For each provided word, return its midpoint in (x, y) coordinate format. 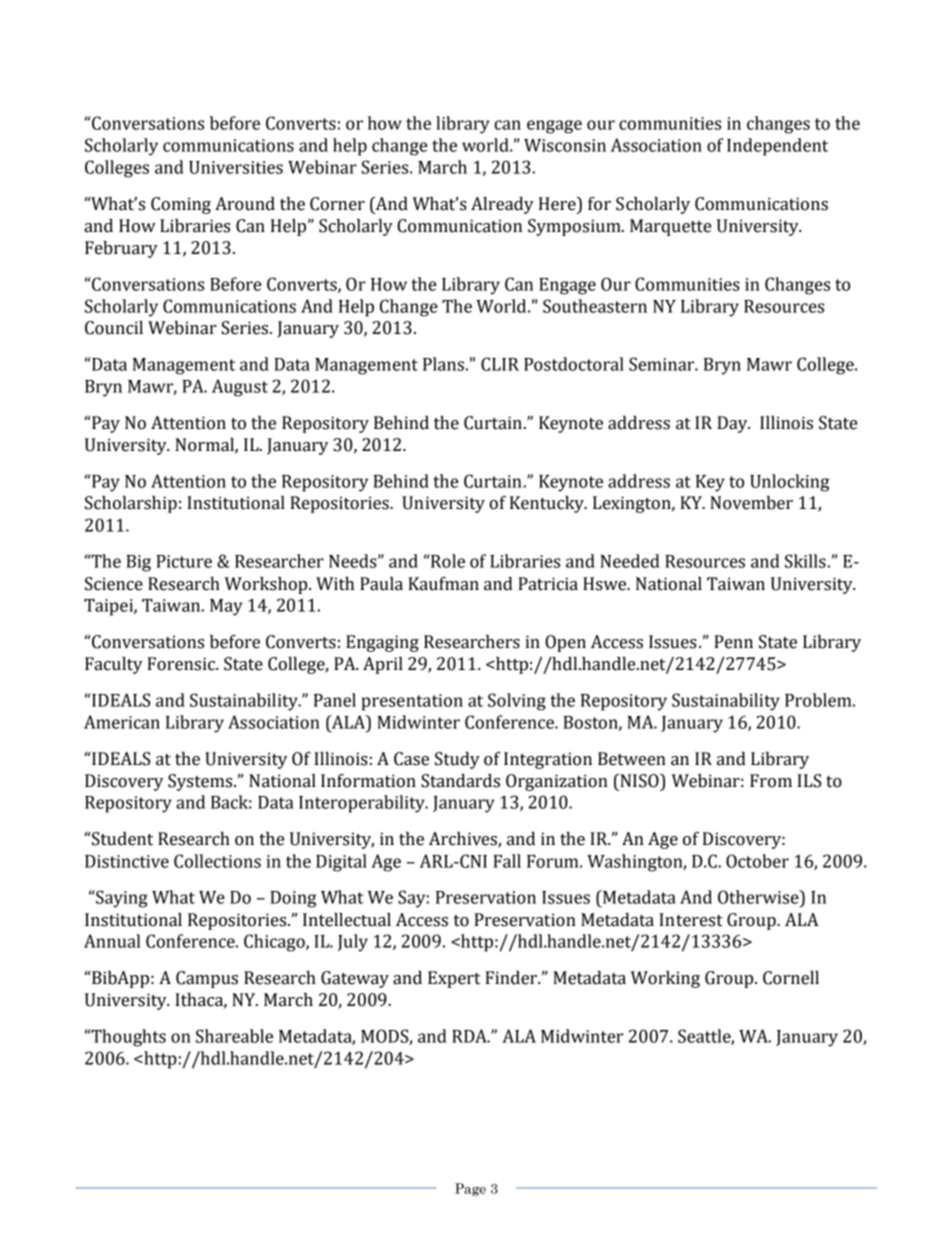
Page (470, 1189)
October (757, 861)
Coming (181, 205)
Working (665, 979)
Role (447, 561)
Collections (217, 861)
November (751, 503)
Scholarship (131, 504)
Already (502, 205)
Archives (464, 840)
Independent (777, 147)
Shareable (234, 1036)
